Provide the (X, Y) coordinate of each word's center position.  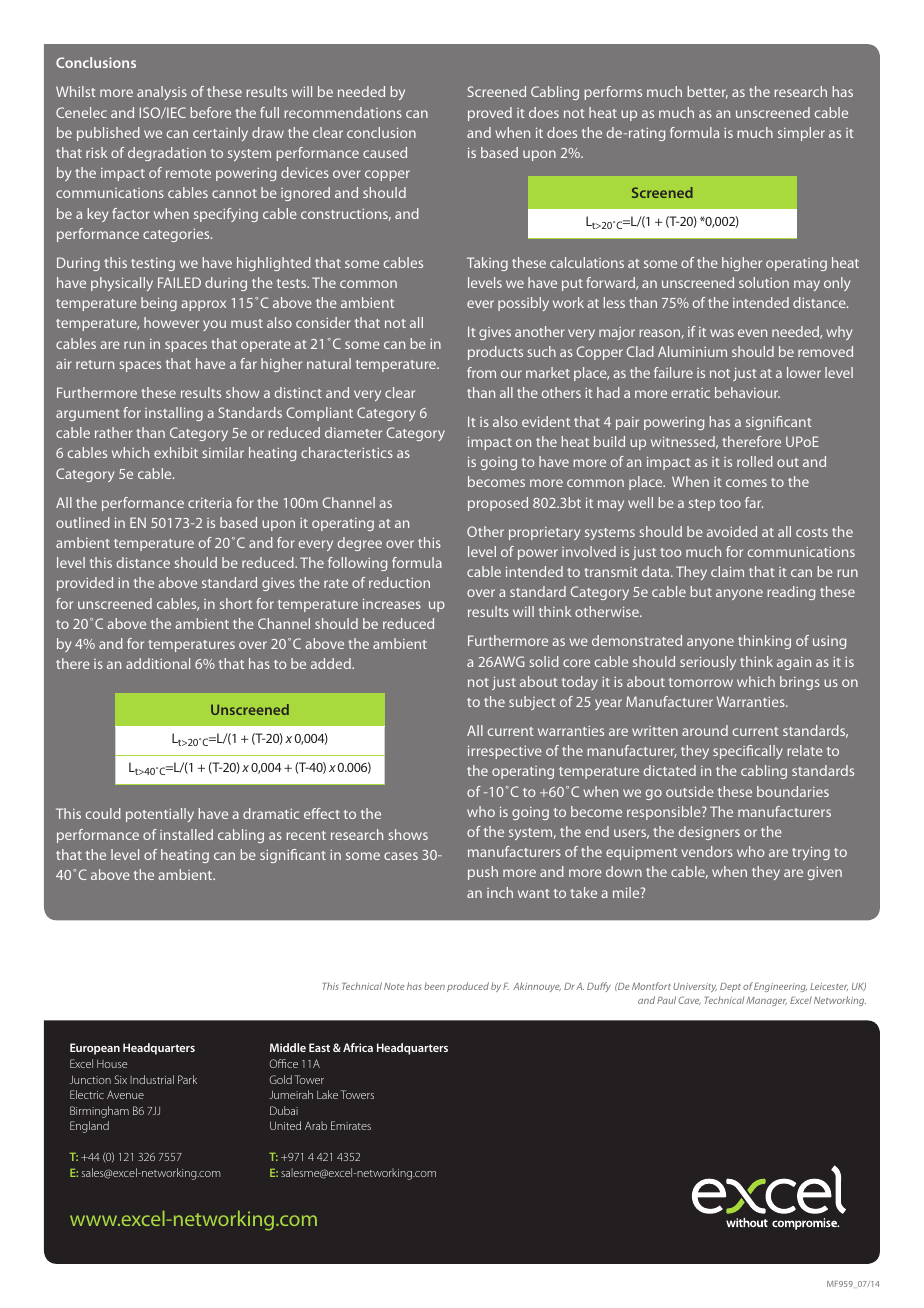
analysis (162, 93)
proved (490, 114)
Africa (358, 1047)
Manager (766, 1001)
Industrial (152, 1079)
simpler (801, 134)
